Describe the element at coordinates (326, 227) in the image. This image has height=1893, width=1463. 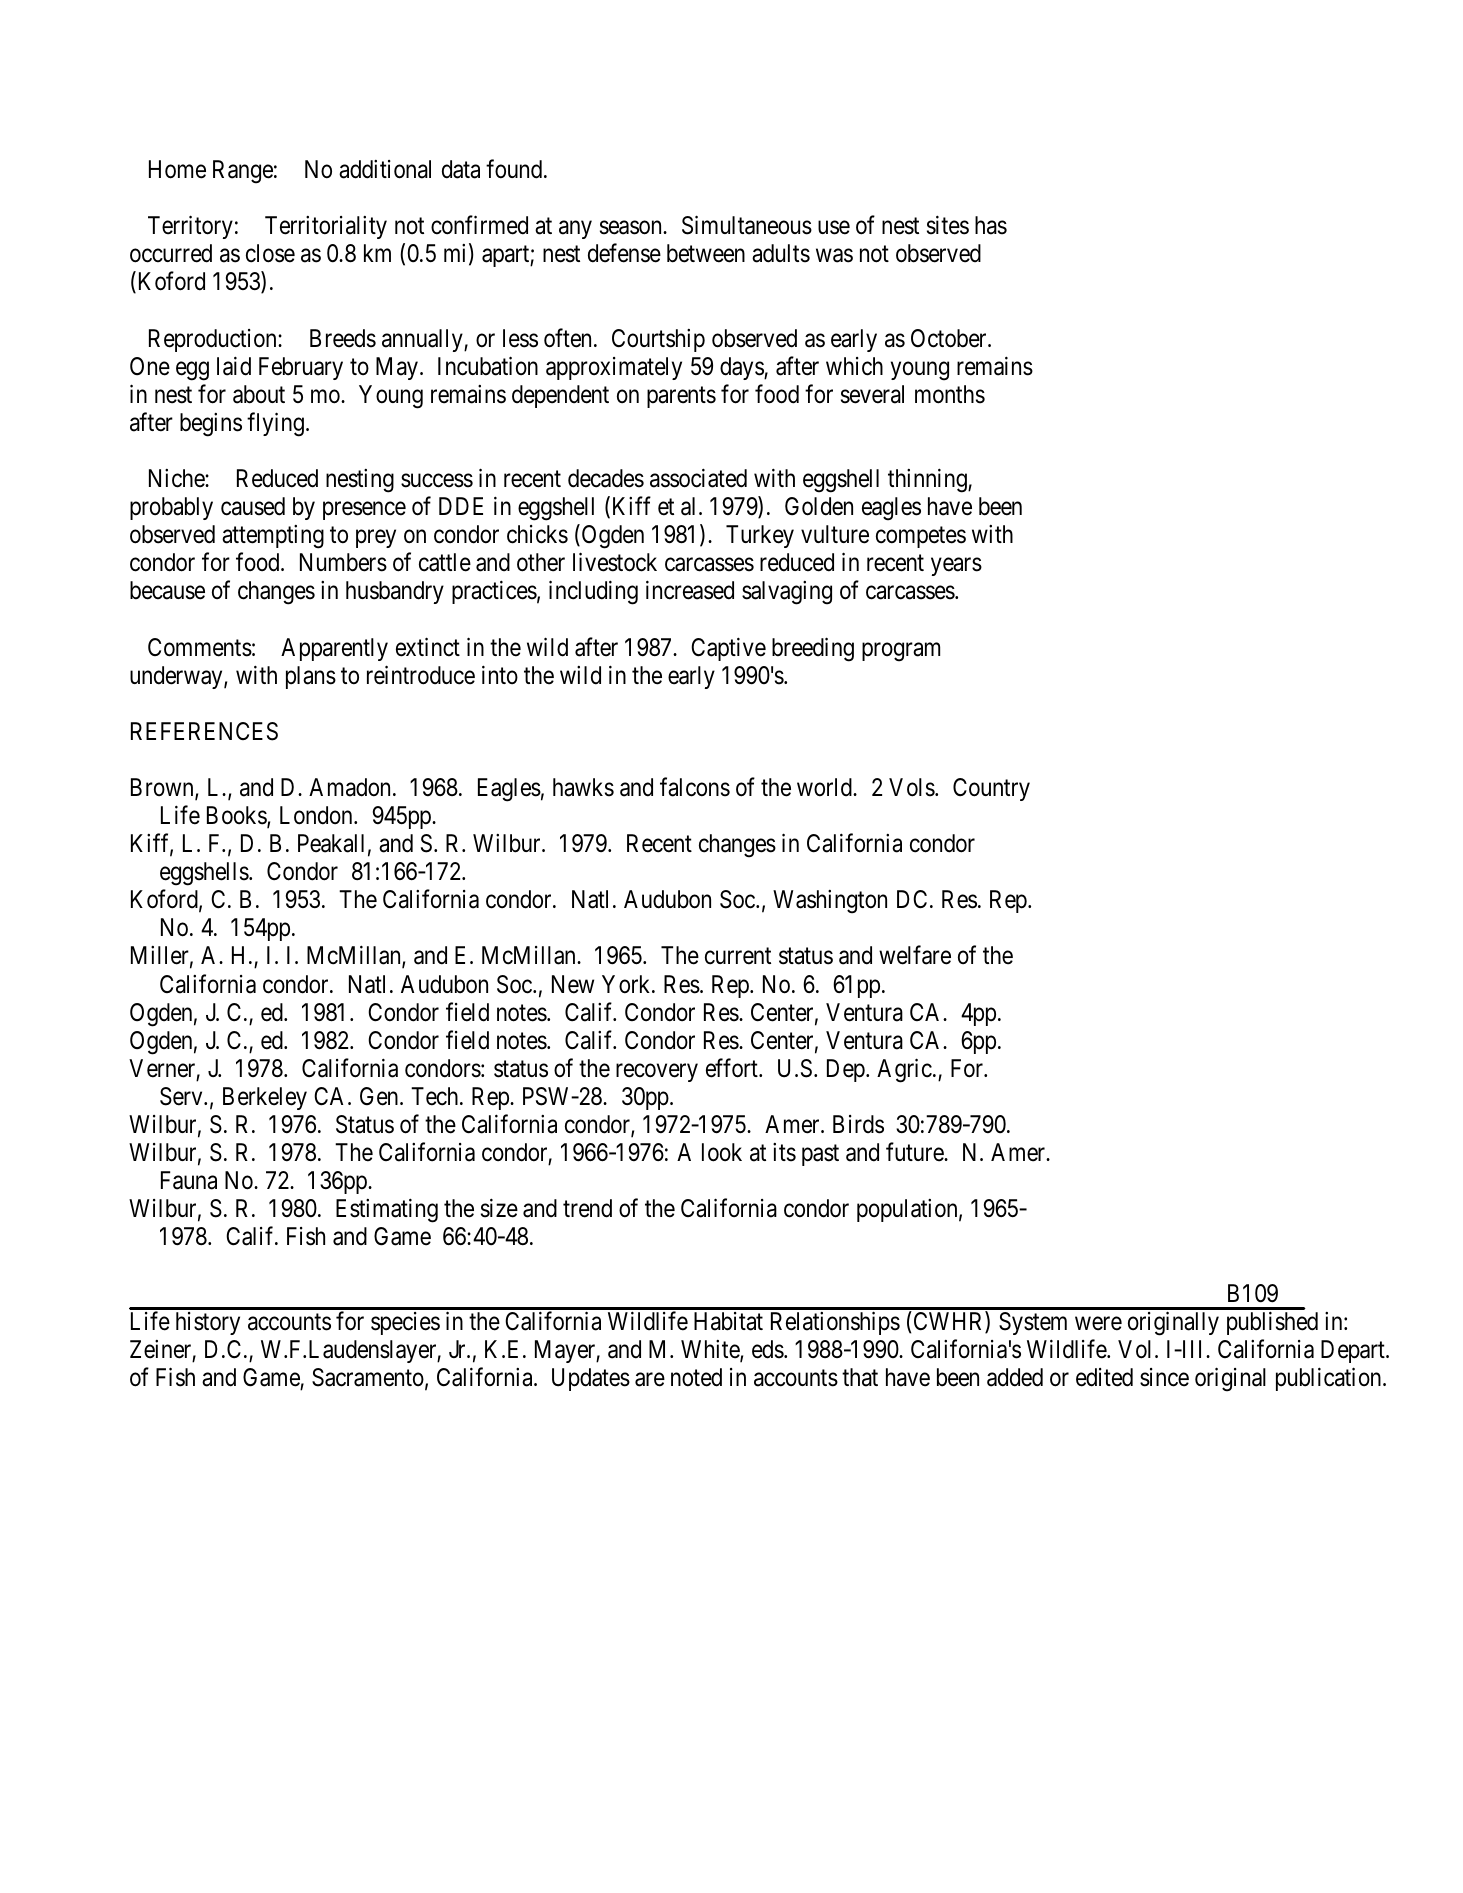
I see `Territoriality` at that location.
